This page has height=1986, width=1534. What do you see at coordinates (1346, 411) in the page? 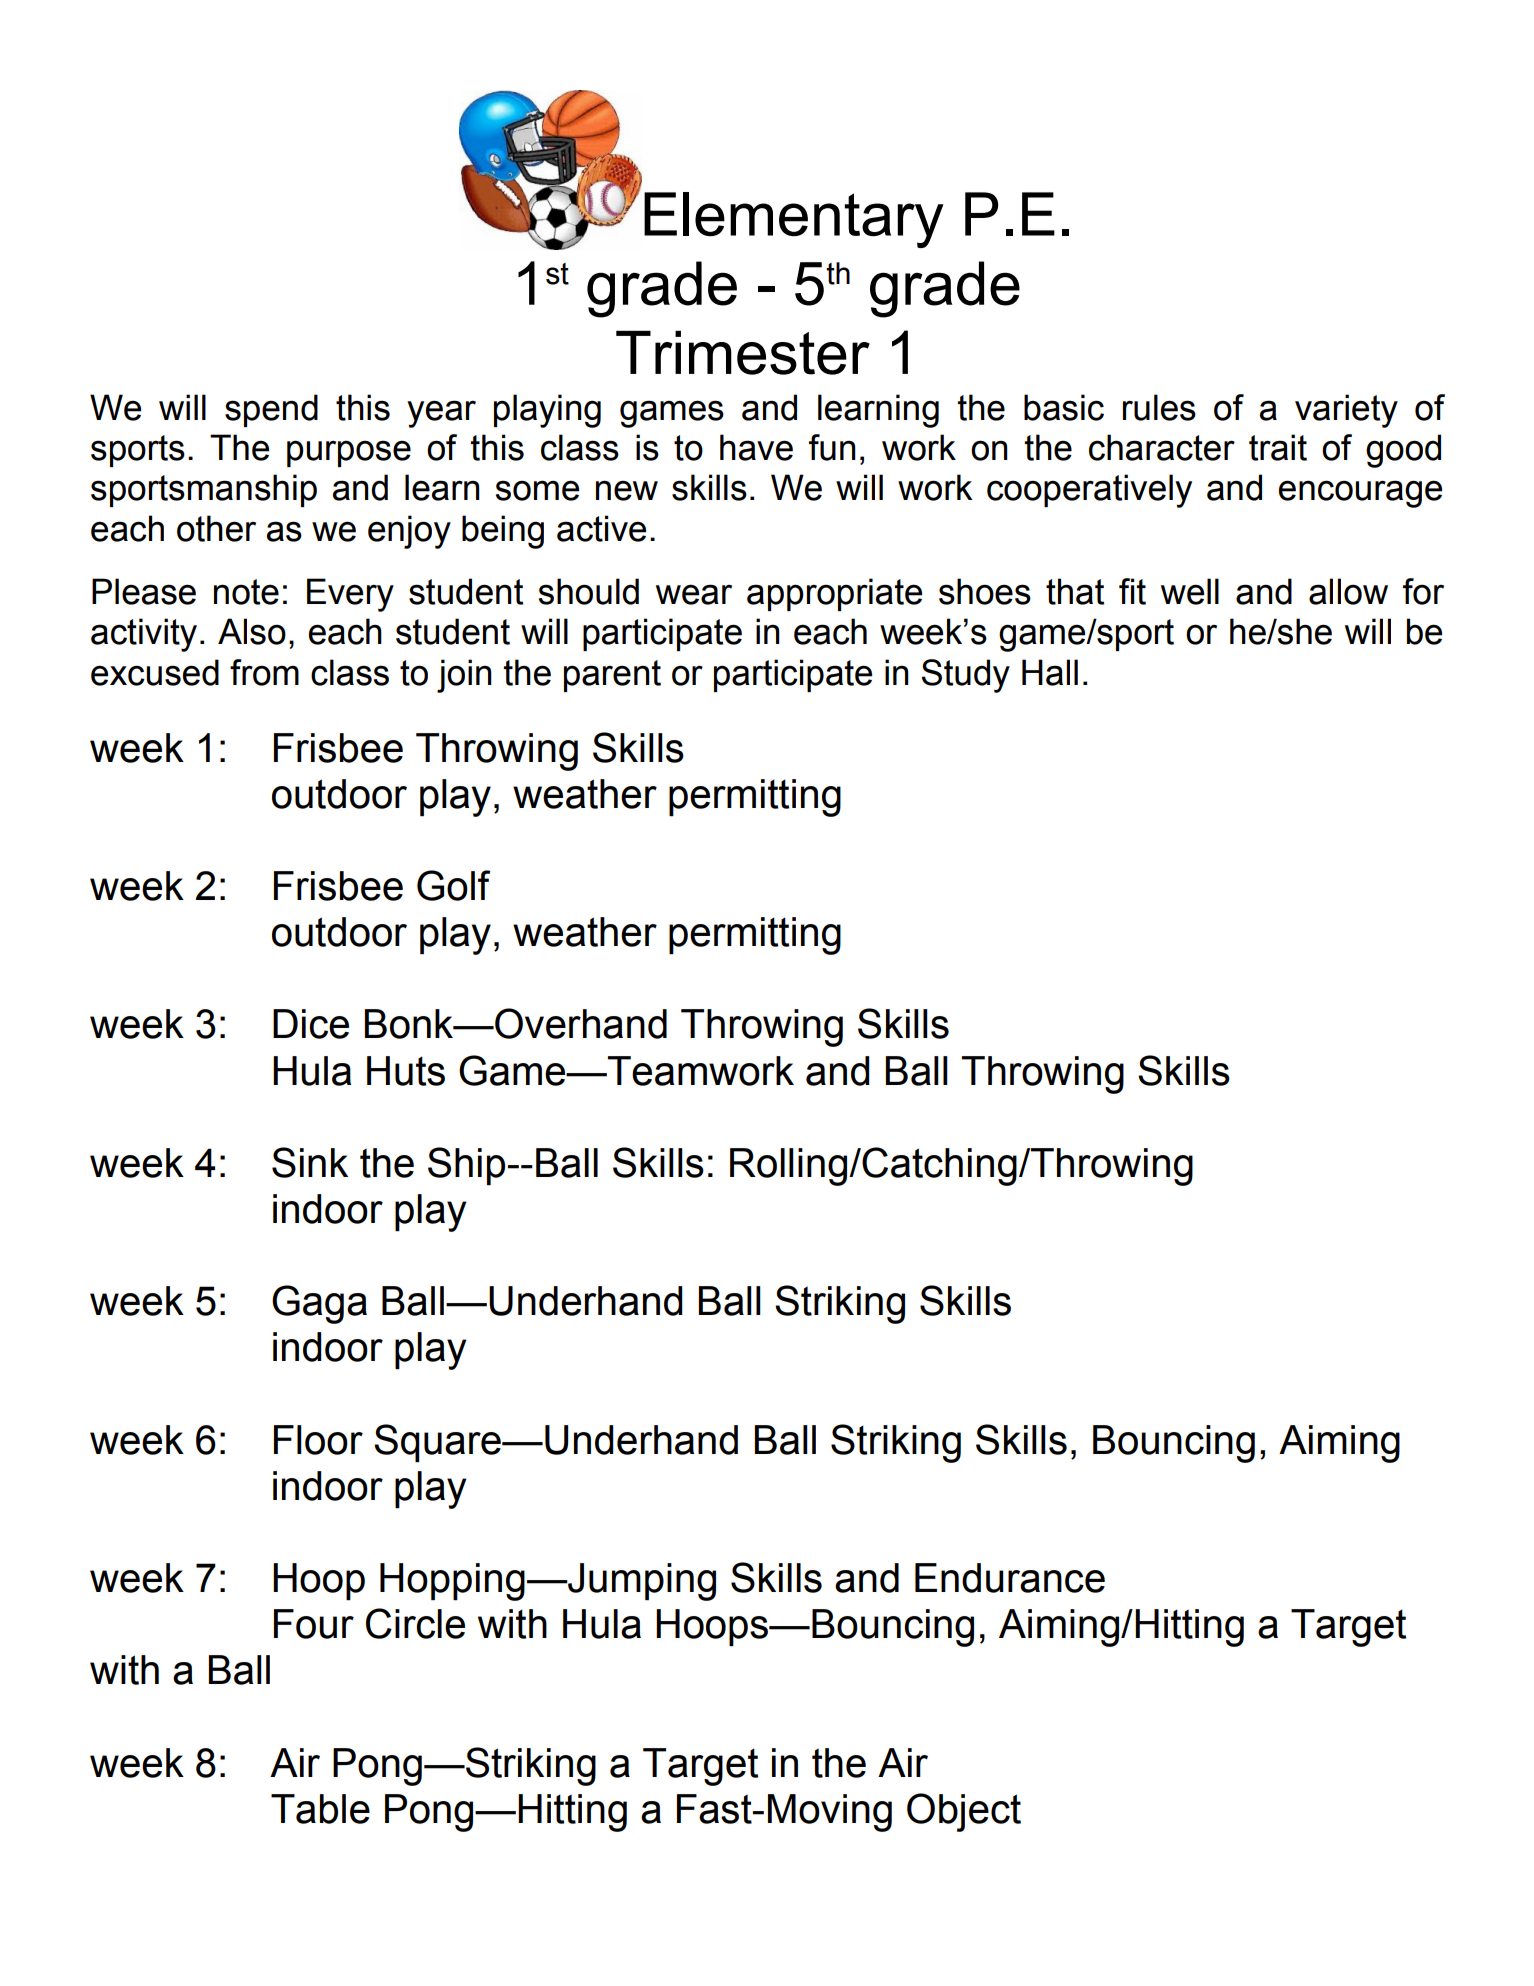
I see `variety` at bounding box center [1346, 411].
